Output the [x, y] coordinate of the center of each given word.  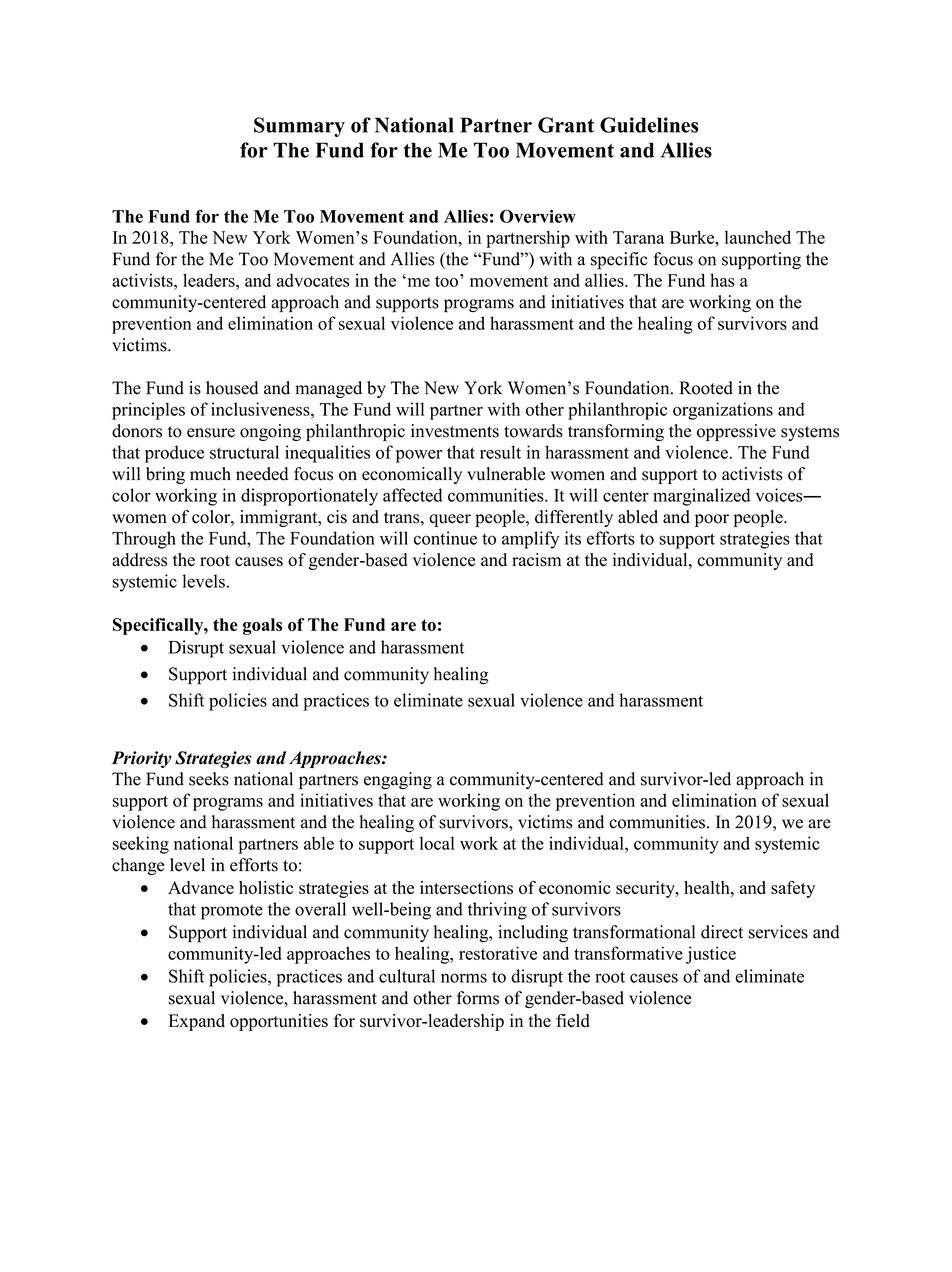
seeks [209, 779]
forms [478, 998]
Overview [538, 216]
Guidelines [649, 125]
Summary [299, 127]
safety [793, 889]
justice [711, 955]
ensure [211, 433]
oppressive [736, 432]
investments [455, 431]
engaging [398, 780]
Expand [196, 1022]
